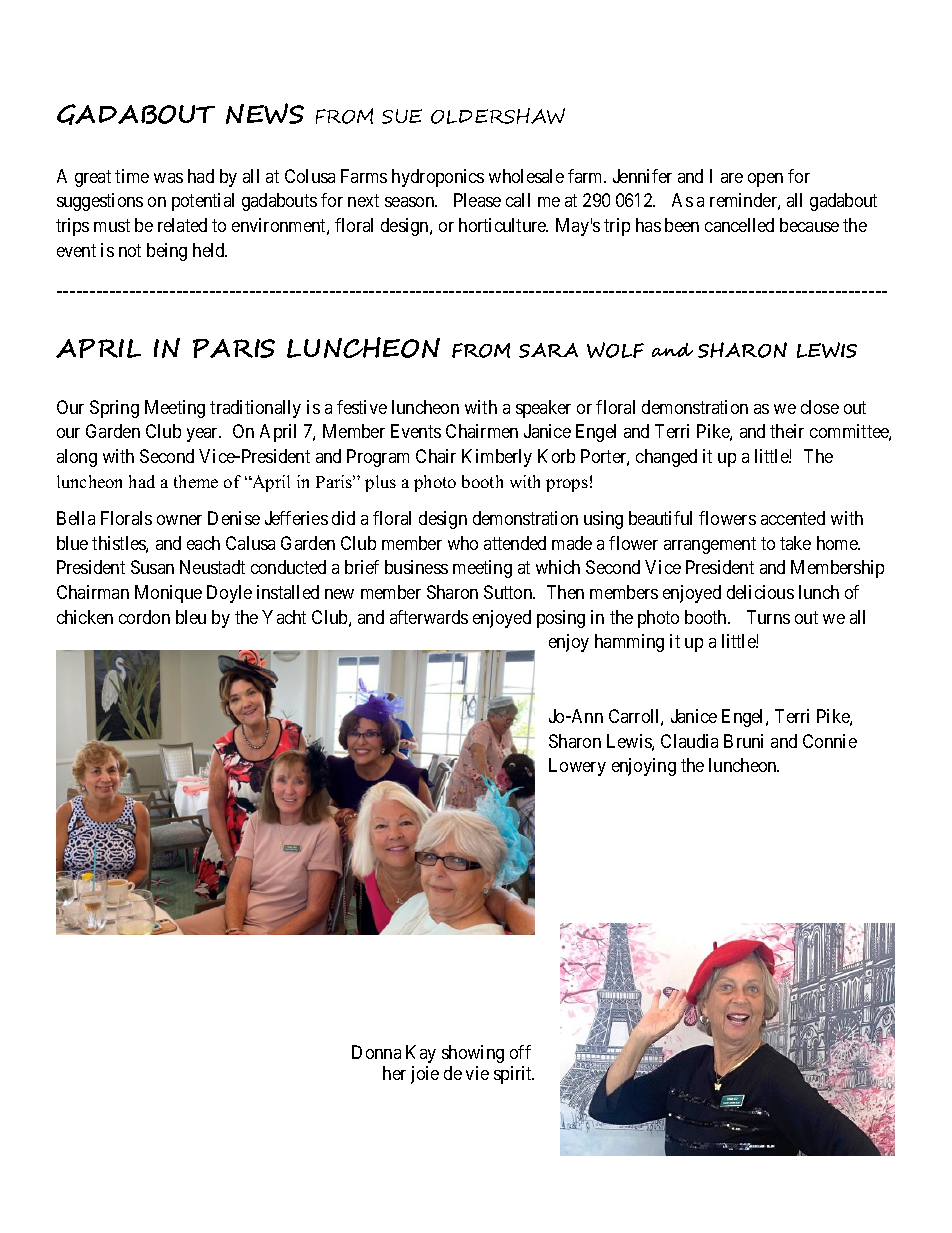  I want to click on afterwards, so click(429, 617).
